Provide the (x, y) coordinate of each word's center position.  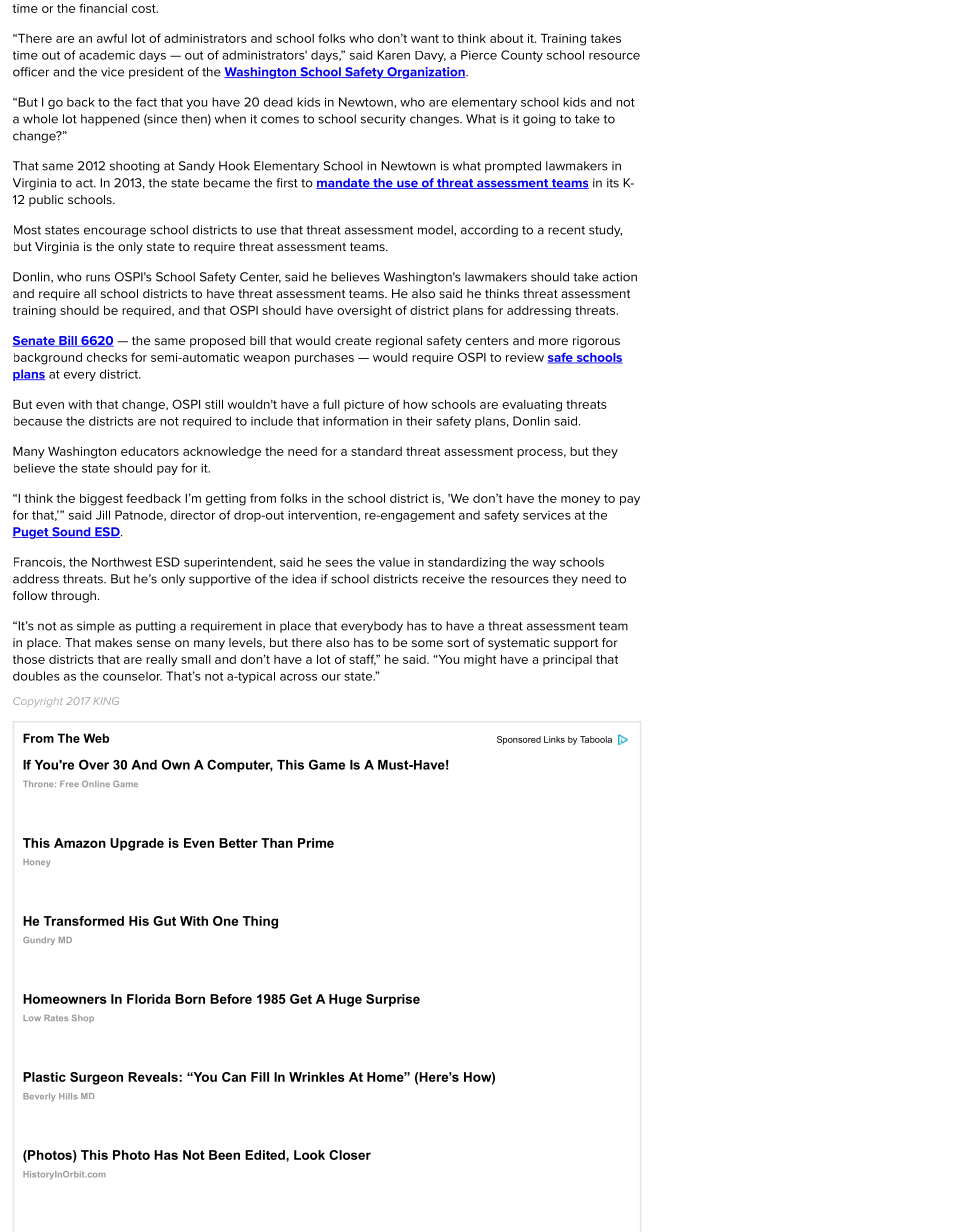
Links (554, 739)
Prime (316, 843)
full (331, 404)
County (522, 56)
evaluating (532, 406)
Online (96, 784)
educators (150, 451)
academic (107, 55)
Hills (68, 1096)
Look (309, 1155)
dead (278, 102)
